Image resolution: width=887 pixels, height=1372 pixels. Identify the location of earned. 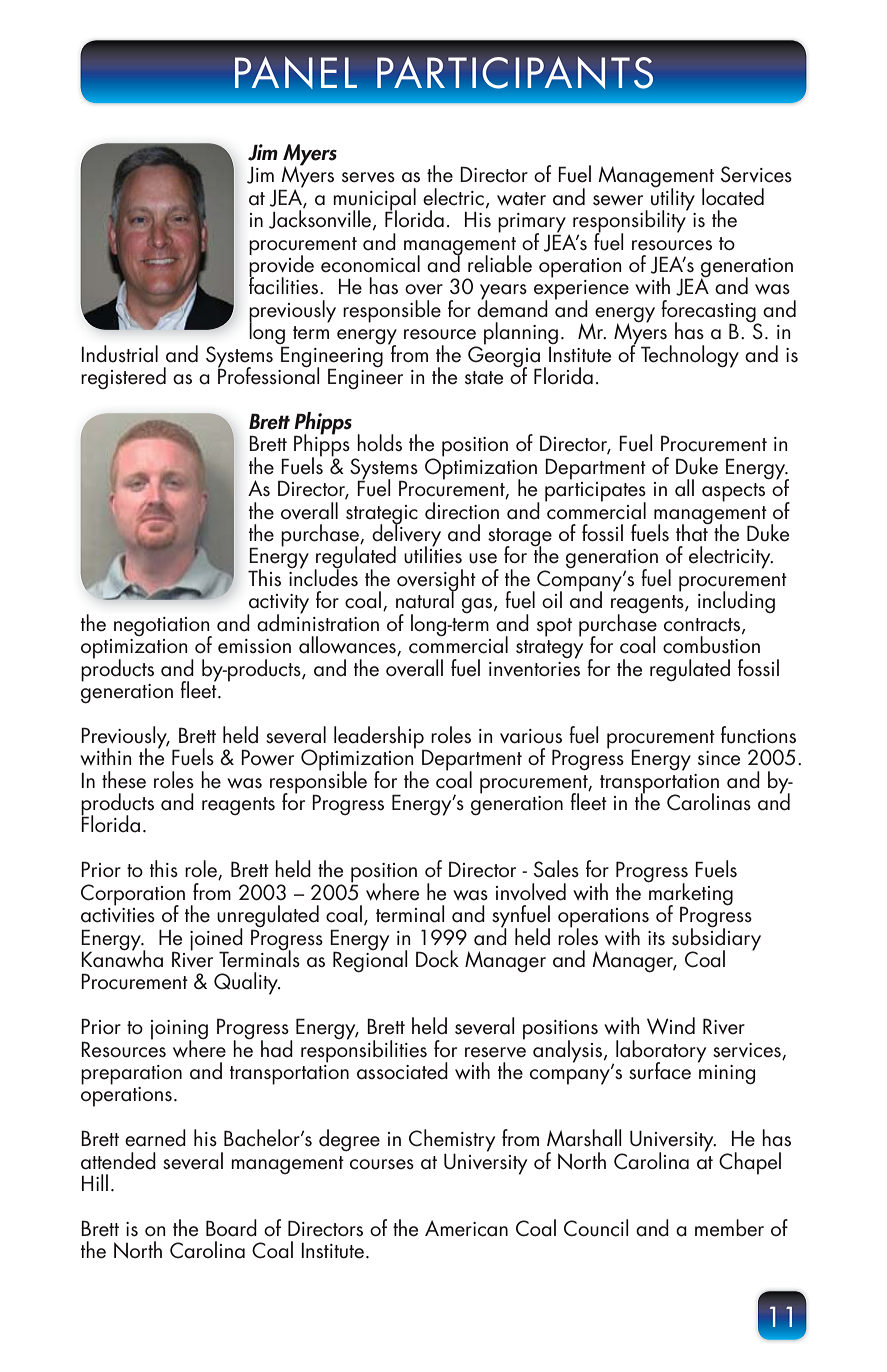
(155, 1138).
